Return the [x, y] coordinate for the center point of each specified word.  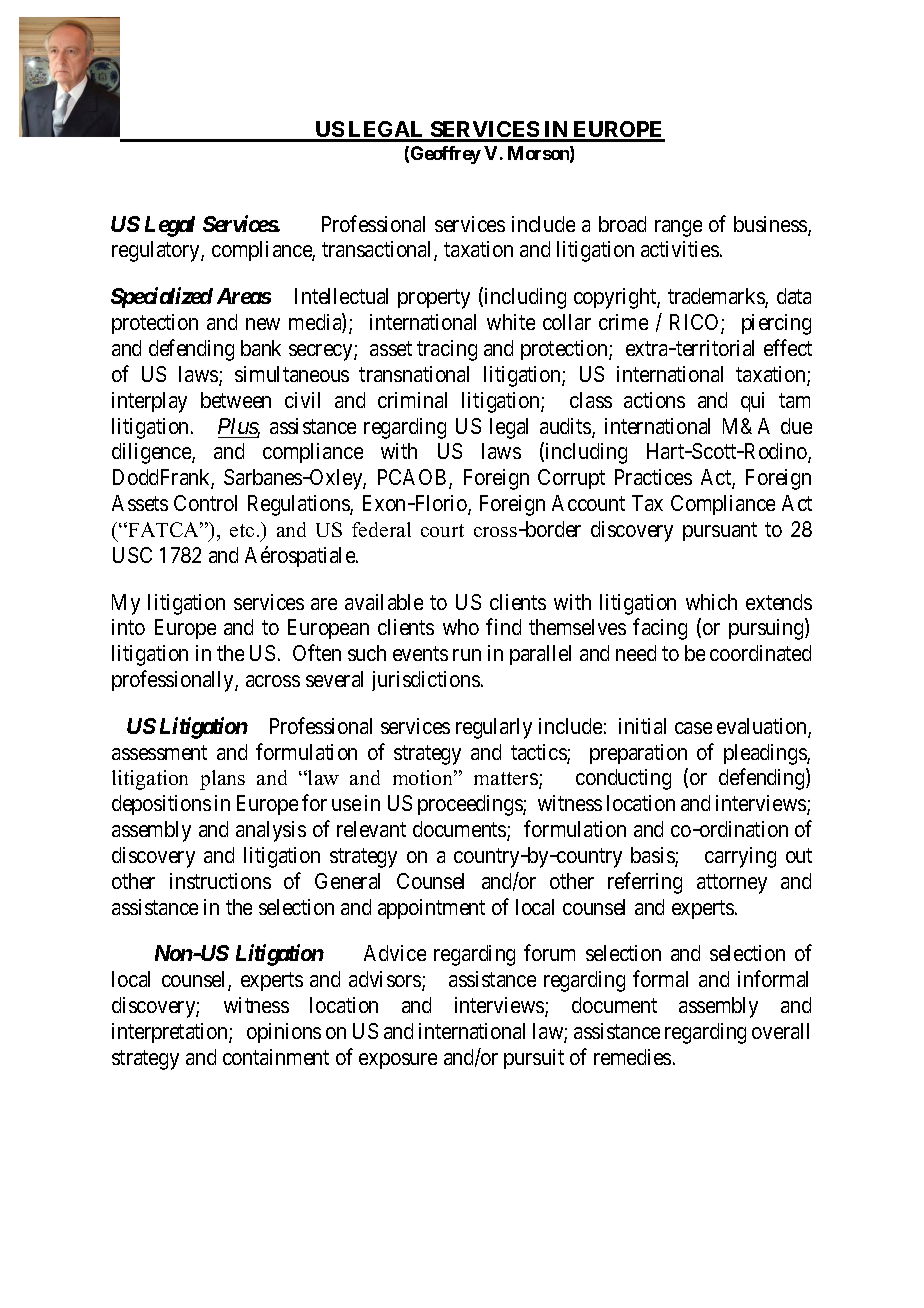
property [434, 299]
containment [276, 1057]
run [467, 655]
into [128, 627]
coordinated [760, 653]
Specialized [162, 297]
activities [680, 249]
